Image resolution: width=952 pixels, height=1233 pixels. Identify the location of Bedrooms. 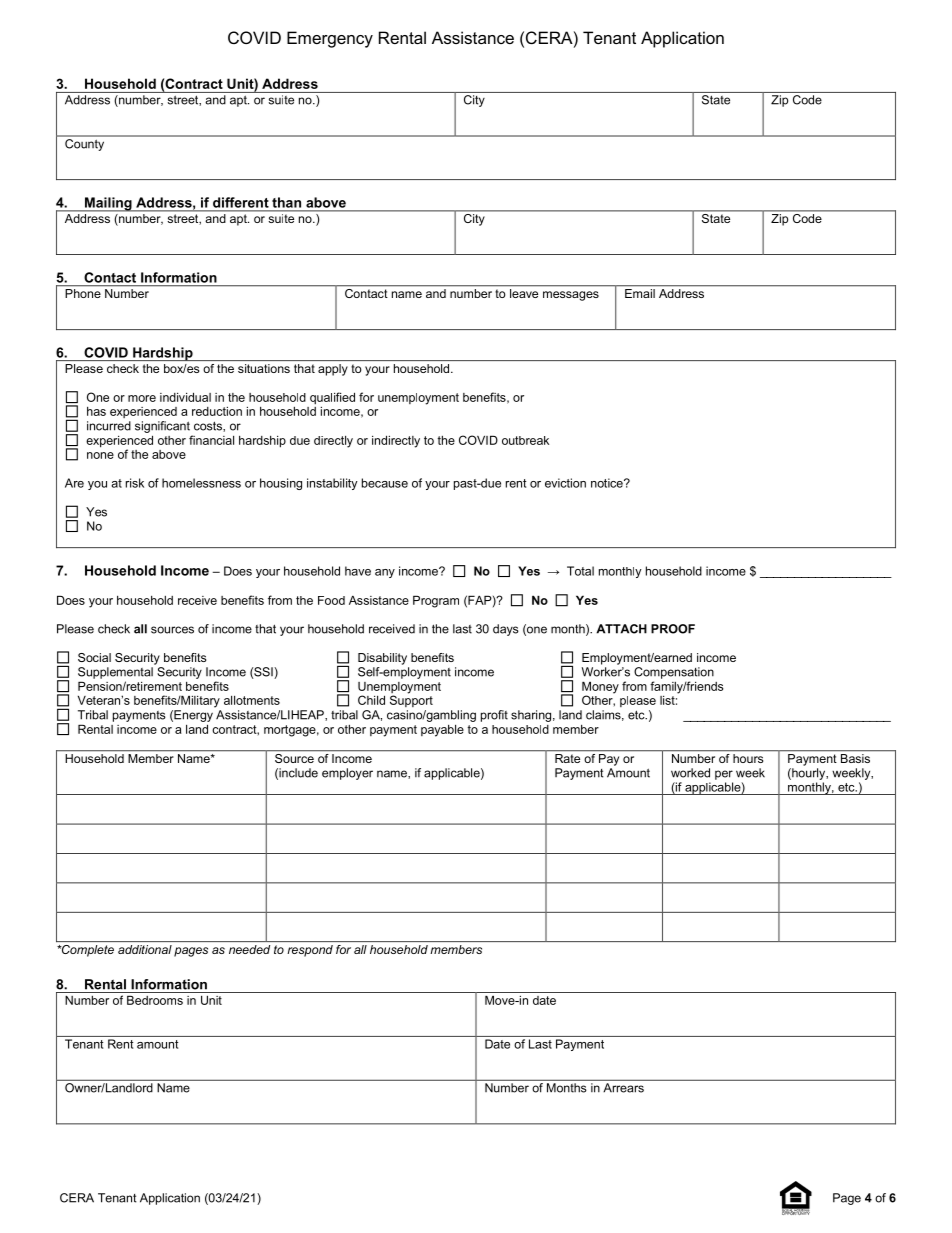
(155, 1000).
